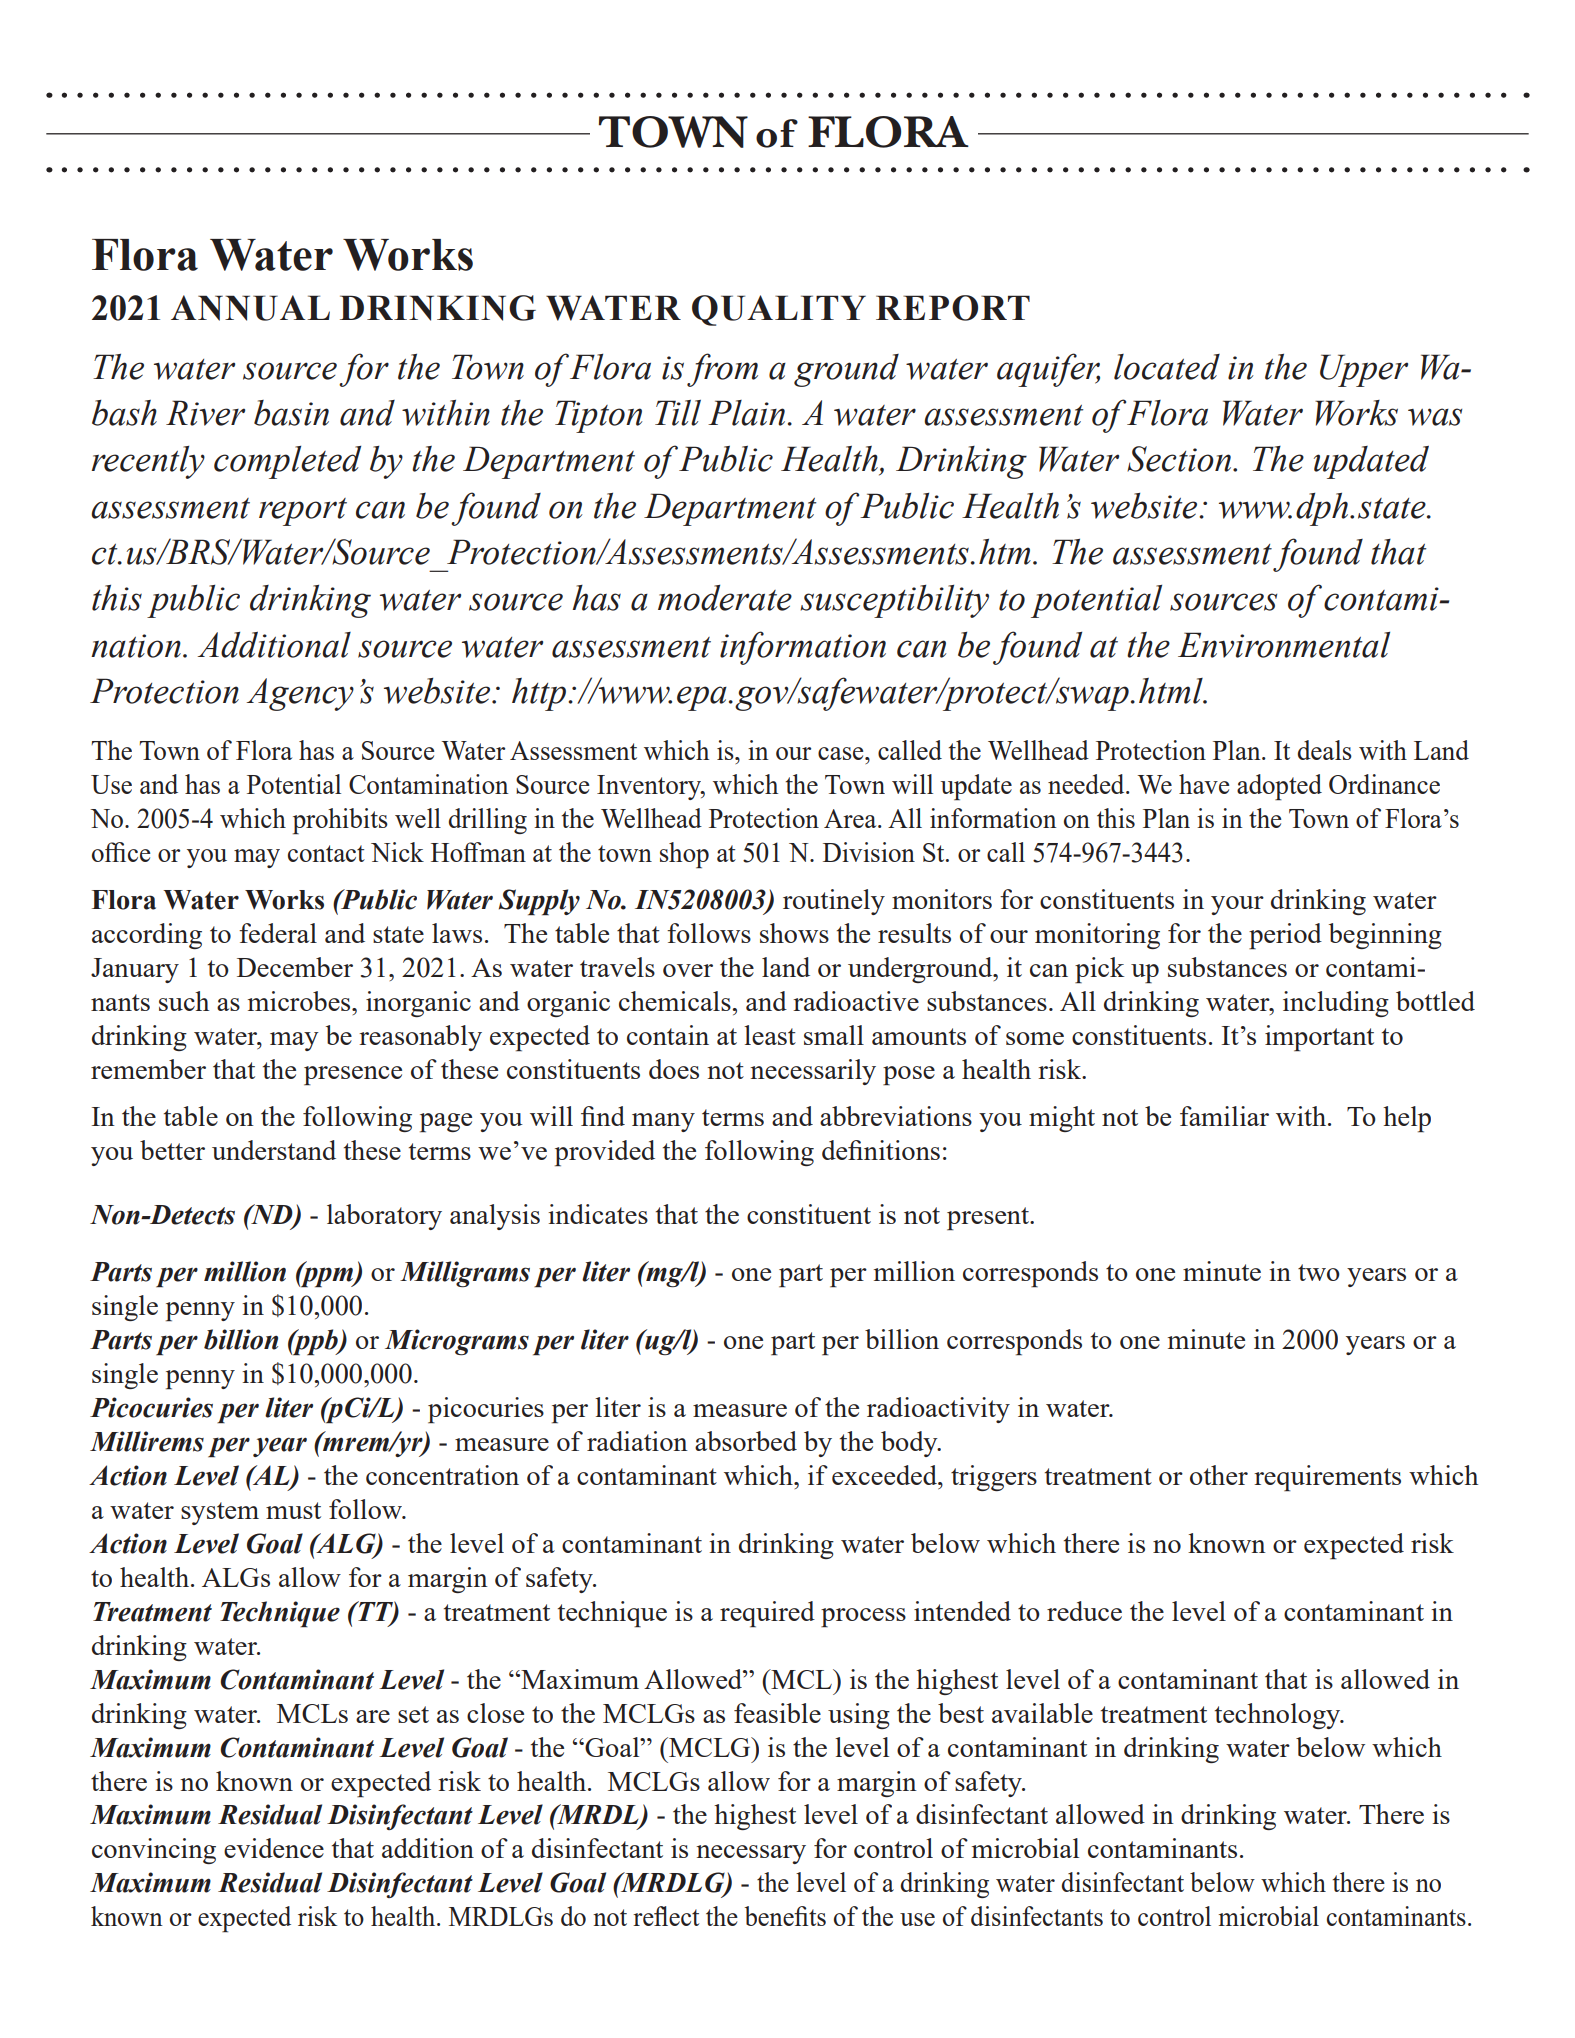  What do you see at coordinates (457, 1342) in the screenshot?
I see `Micrograms` at bounding box center [457, 1342].
